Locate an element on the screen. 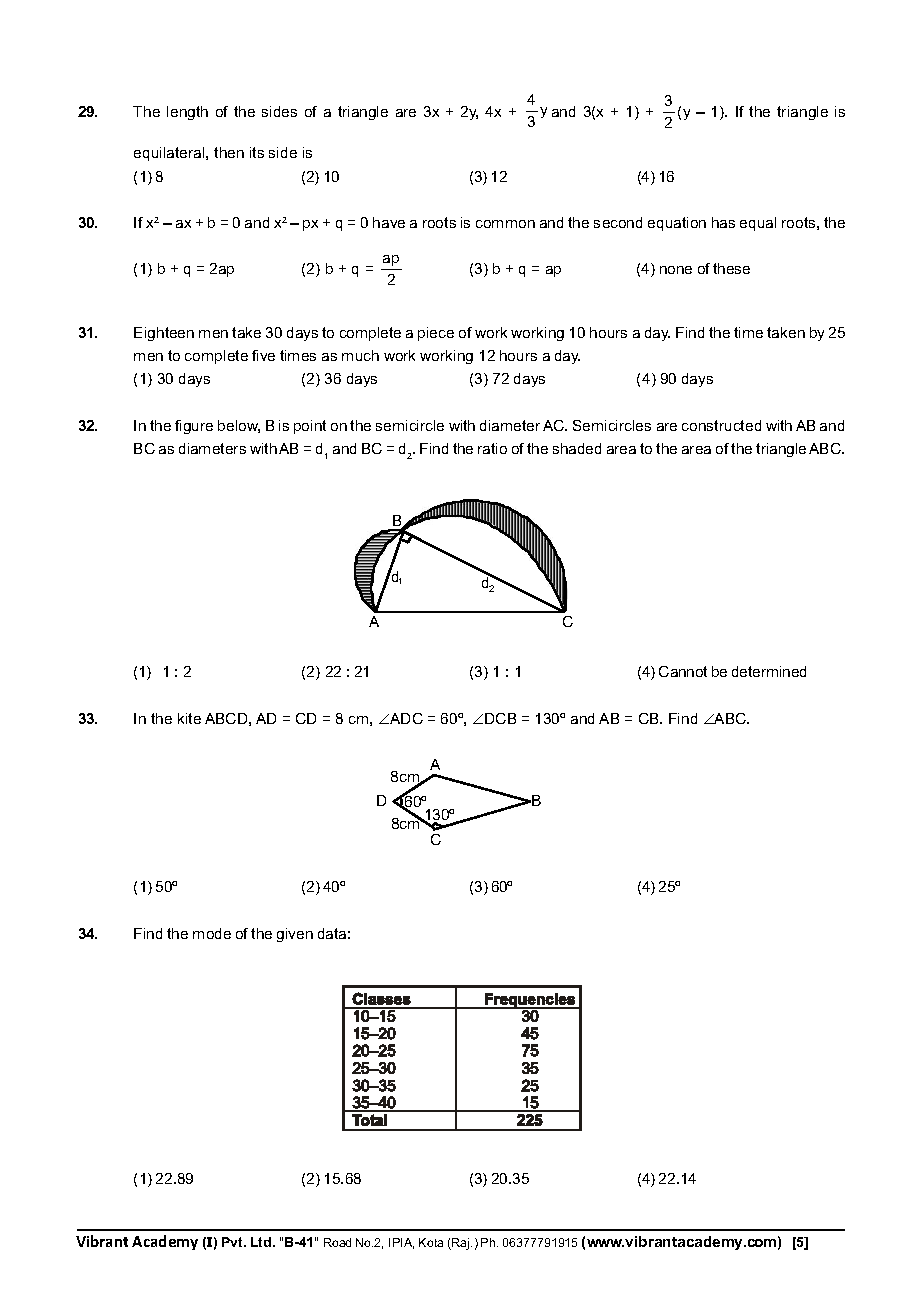 The width and height of the screenshot is (924, 1308). Pvt is located at coordinates (233, 1242).
